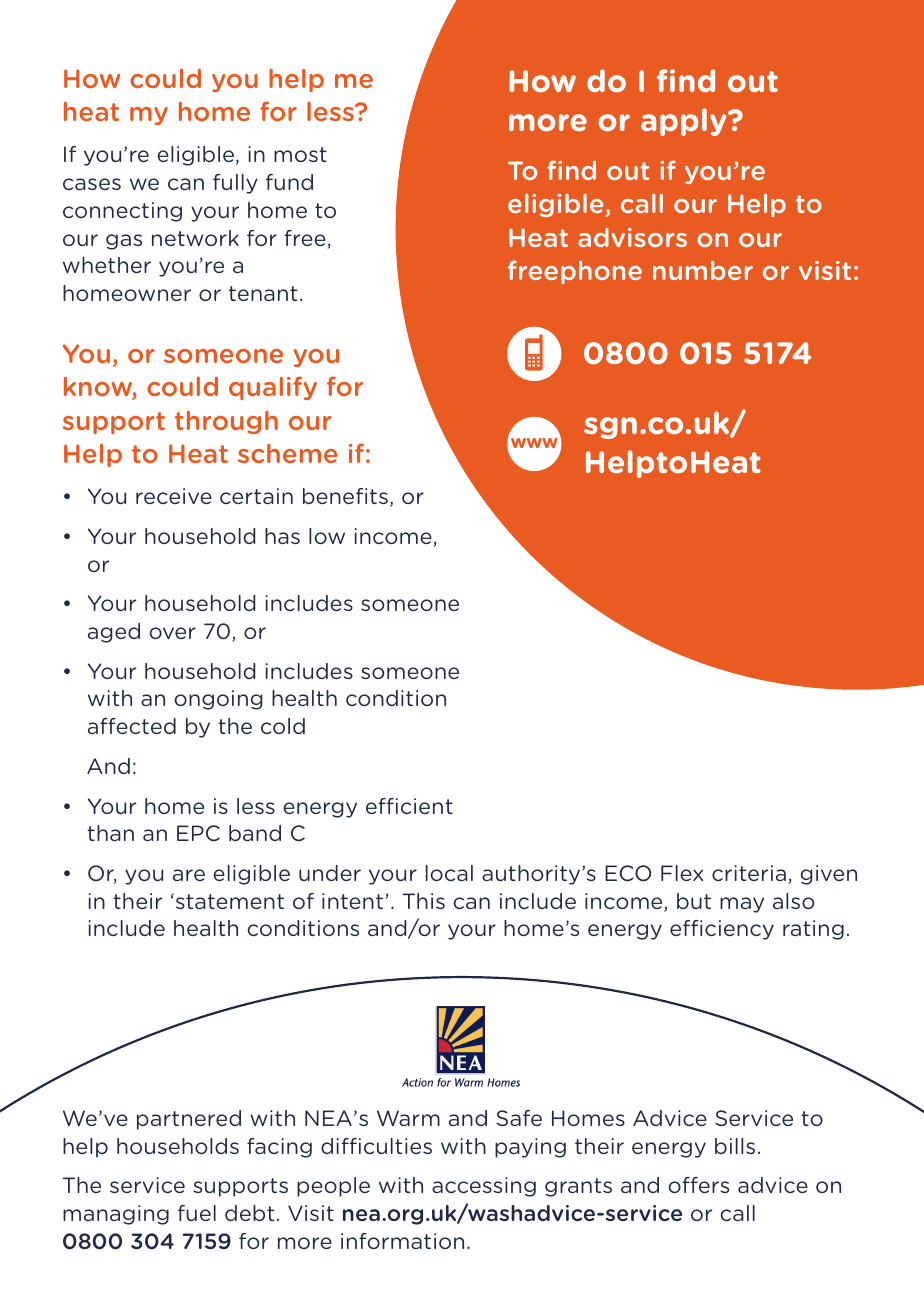 The width and height of the screenshot is (924, 1311). What do you see at coordinates (197, 1213) in the screenshot?
I see `fuel` at bounding box center [197, 1213].
